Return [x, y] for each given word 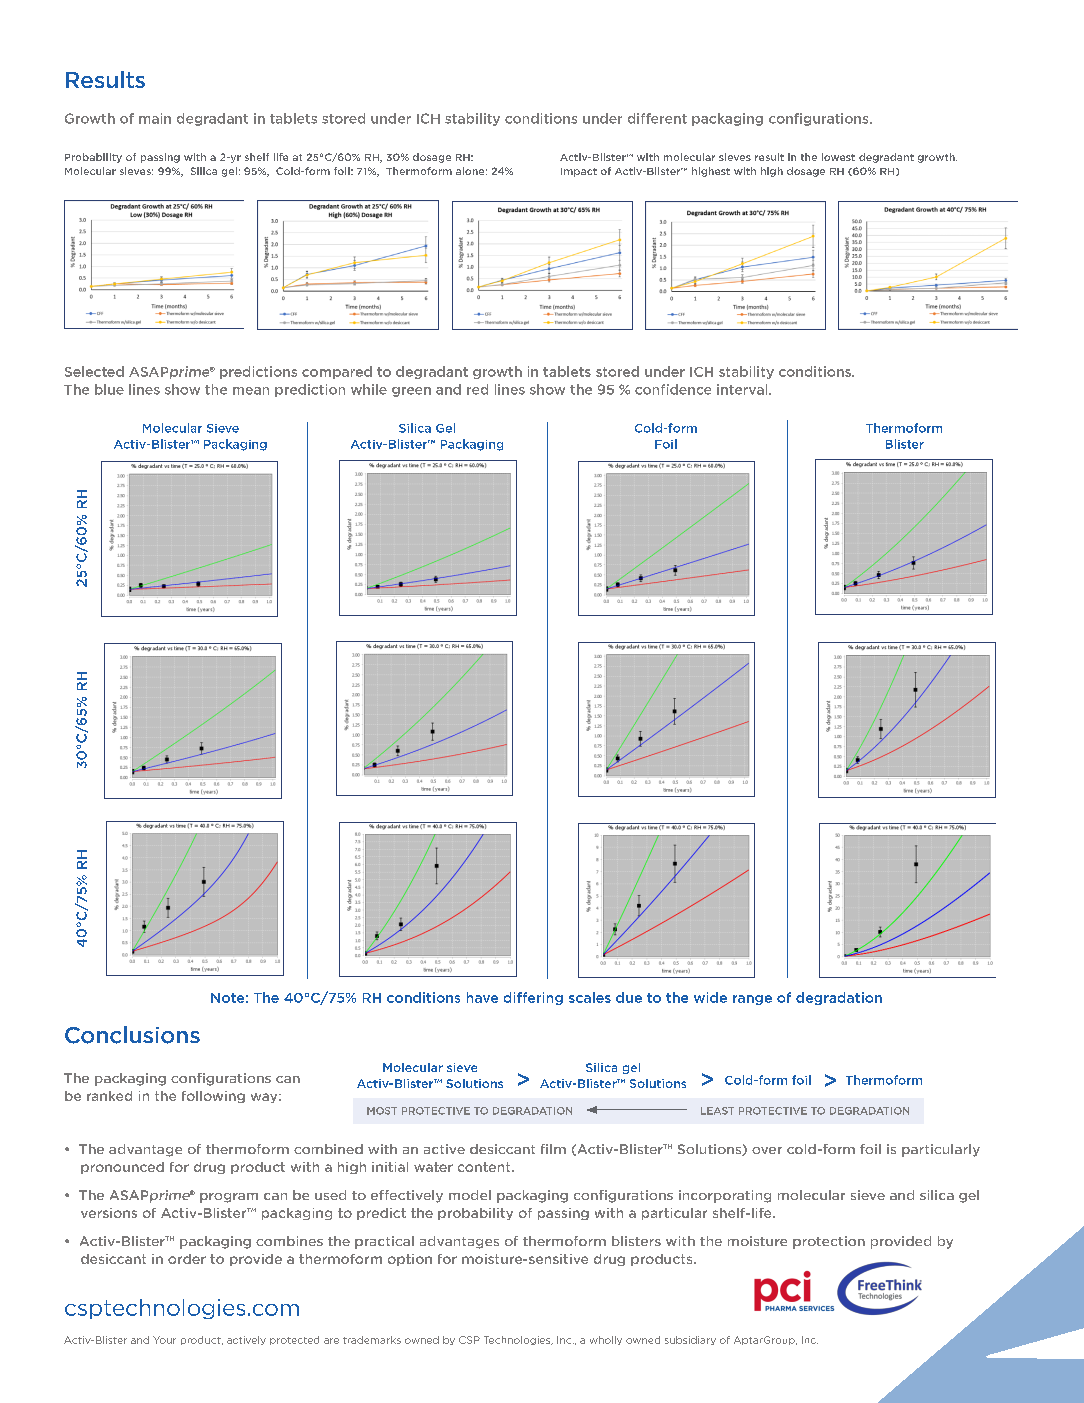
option [410, 1260]
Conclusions [132, 1035]
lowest [838, 157]
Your [164, 1340]
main [155, 118]
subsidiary [690, 1340]
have [482, 997]
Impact [579, 172]
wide [710, 997]
